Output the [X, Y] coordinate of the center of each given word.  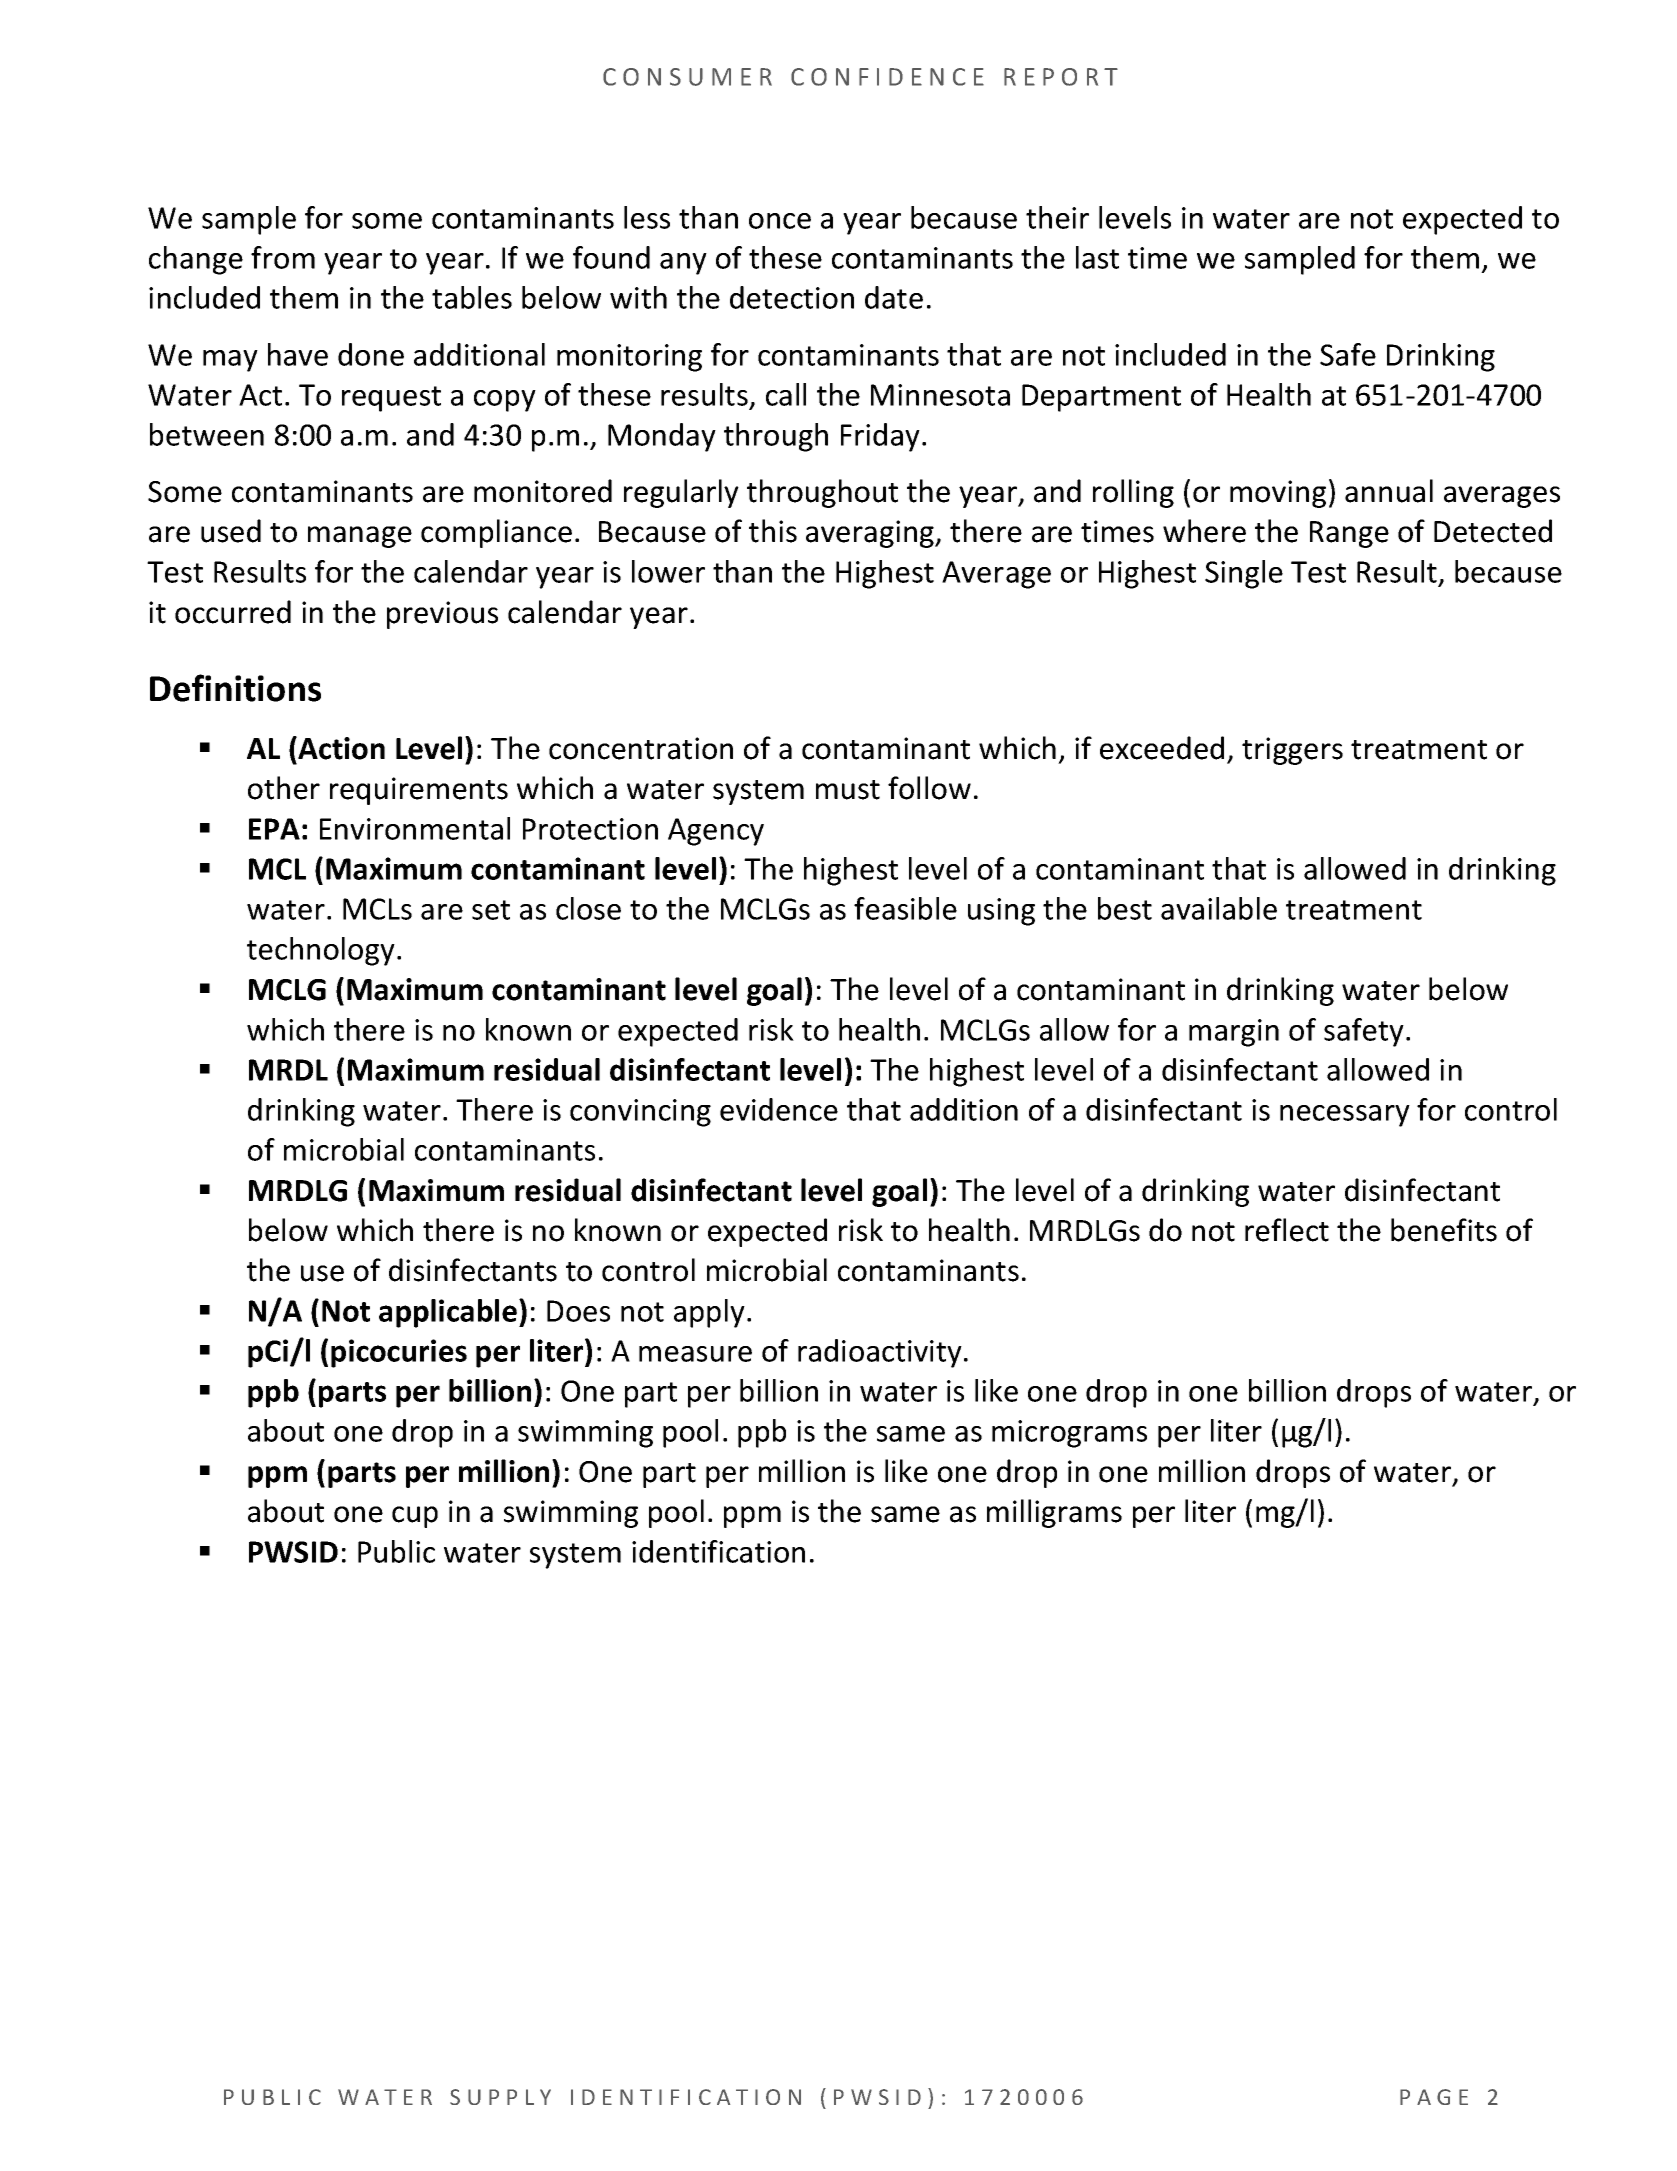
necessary [1345, 1116]
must [848, 790]
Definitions [235, 688]
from [283, 257]
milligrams [1054, 1513]
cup [415, 1517]
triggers [1292, 751]
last [1097, 257]
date [894, 297]
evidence [779, 1109]
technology [321, 951]
